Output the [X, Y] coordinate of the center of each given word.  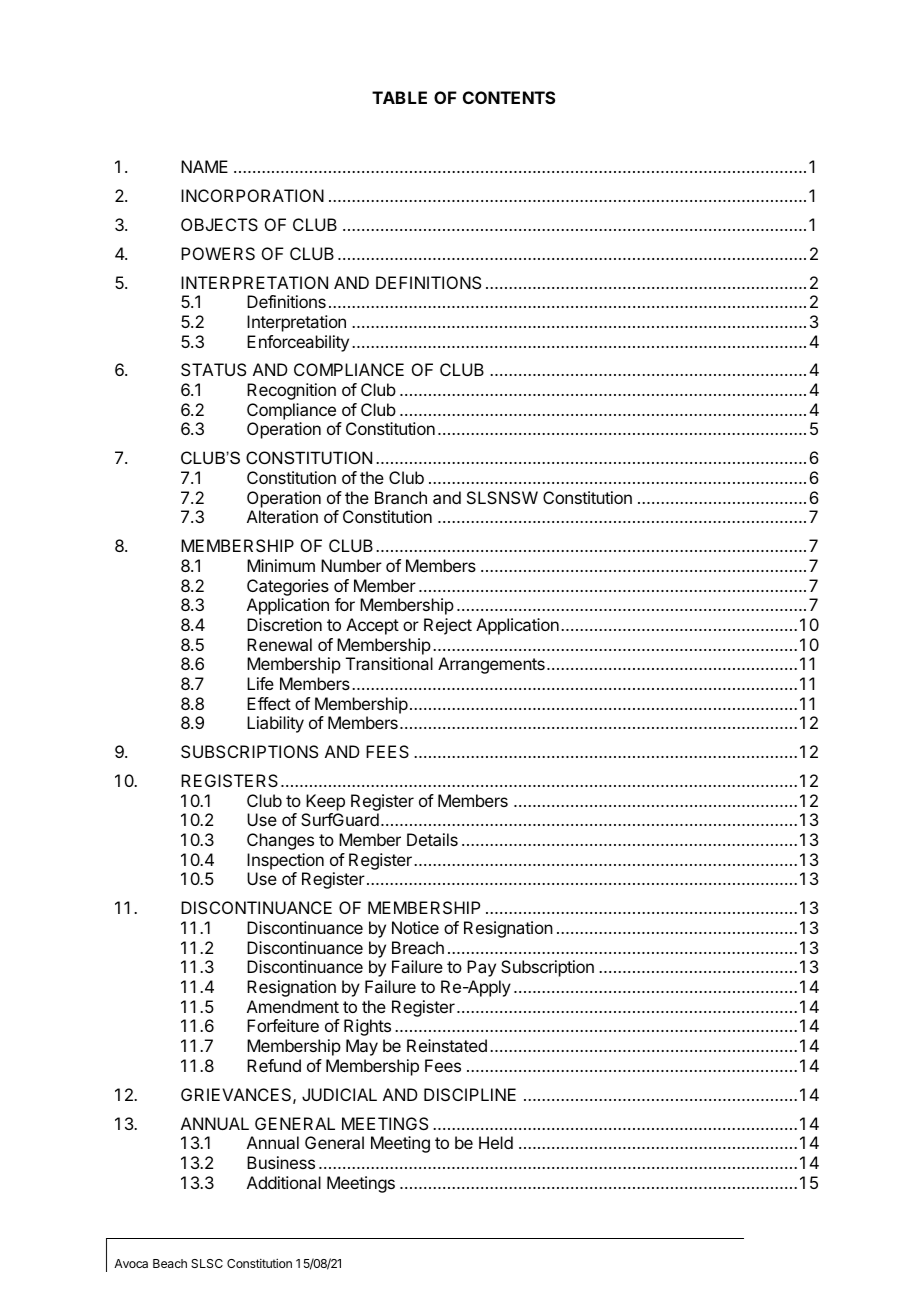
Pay [481, 968]
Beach [170, 1263]
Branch [401, 497]
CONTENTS [509, 97]
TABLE [399, 97]
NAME [204, 166]
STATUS [213, 369]
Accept [372, 626]
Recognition [291, 391]
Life [260, 683]
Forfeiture [283, 1025]
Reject [448, 626]
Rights [367, 1027]
